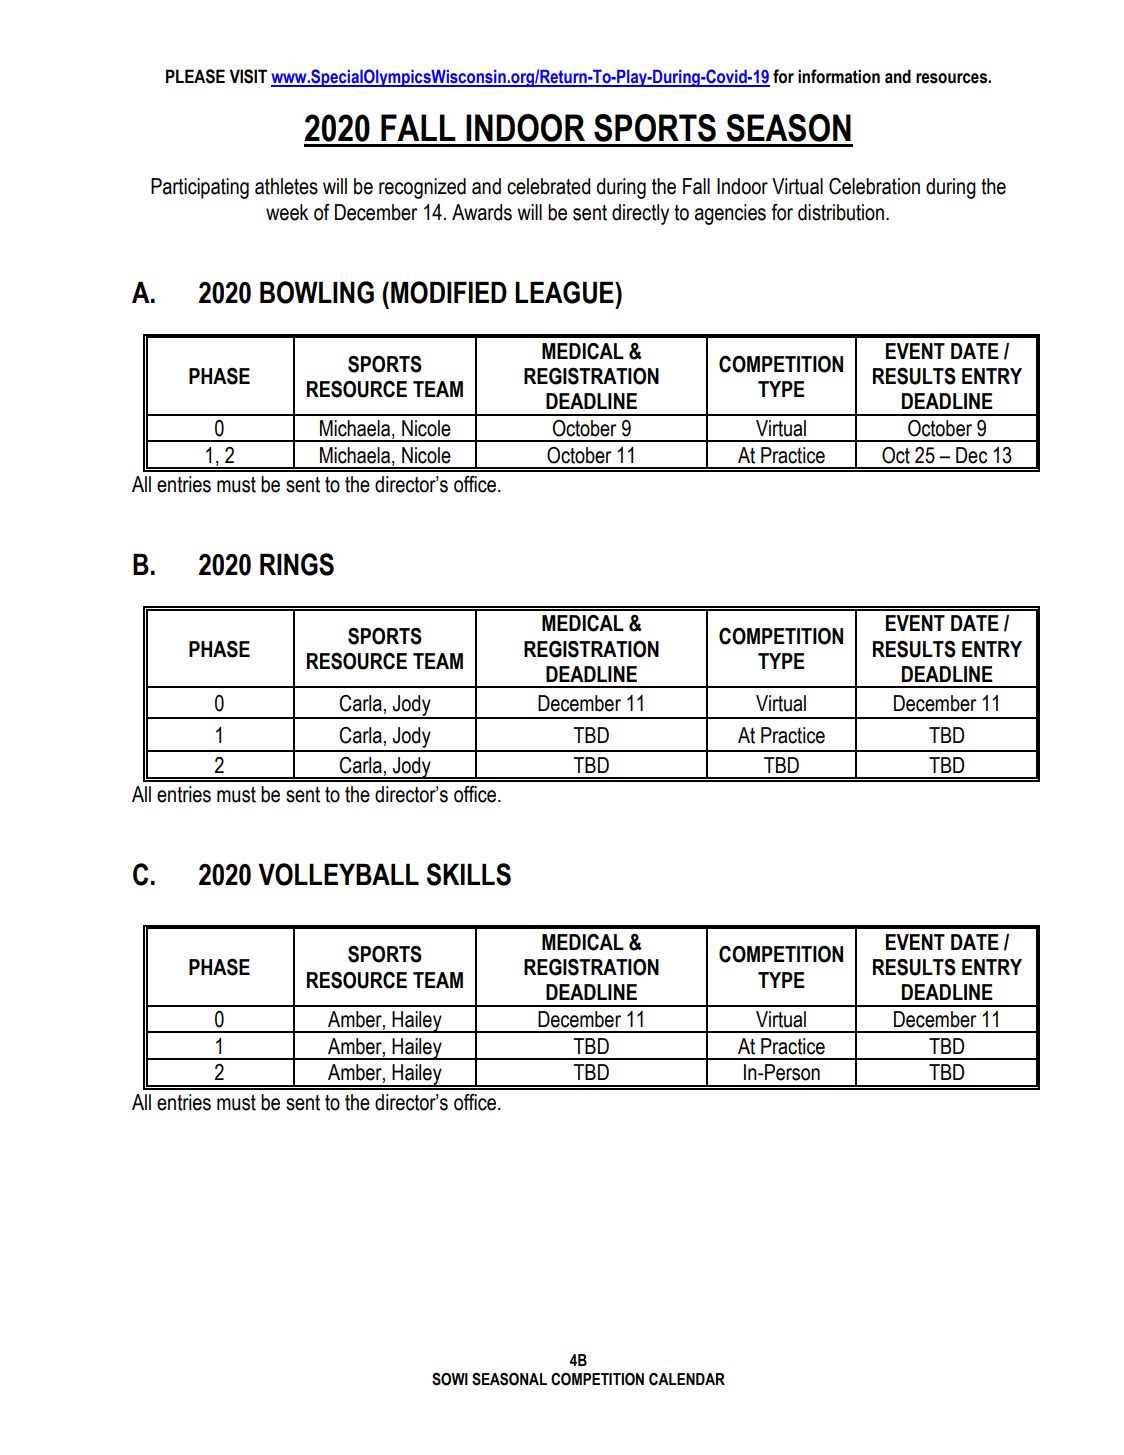 The width and height of the document is (1124, 1455). I want to click on agencies, so click(730, 214).
